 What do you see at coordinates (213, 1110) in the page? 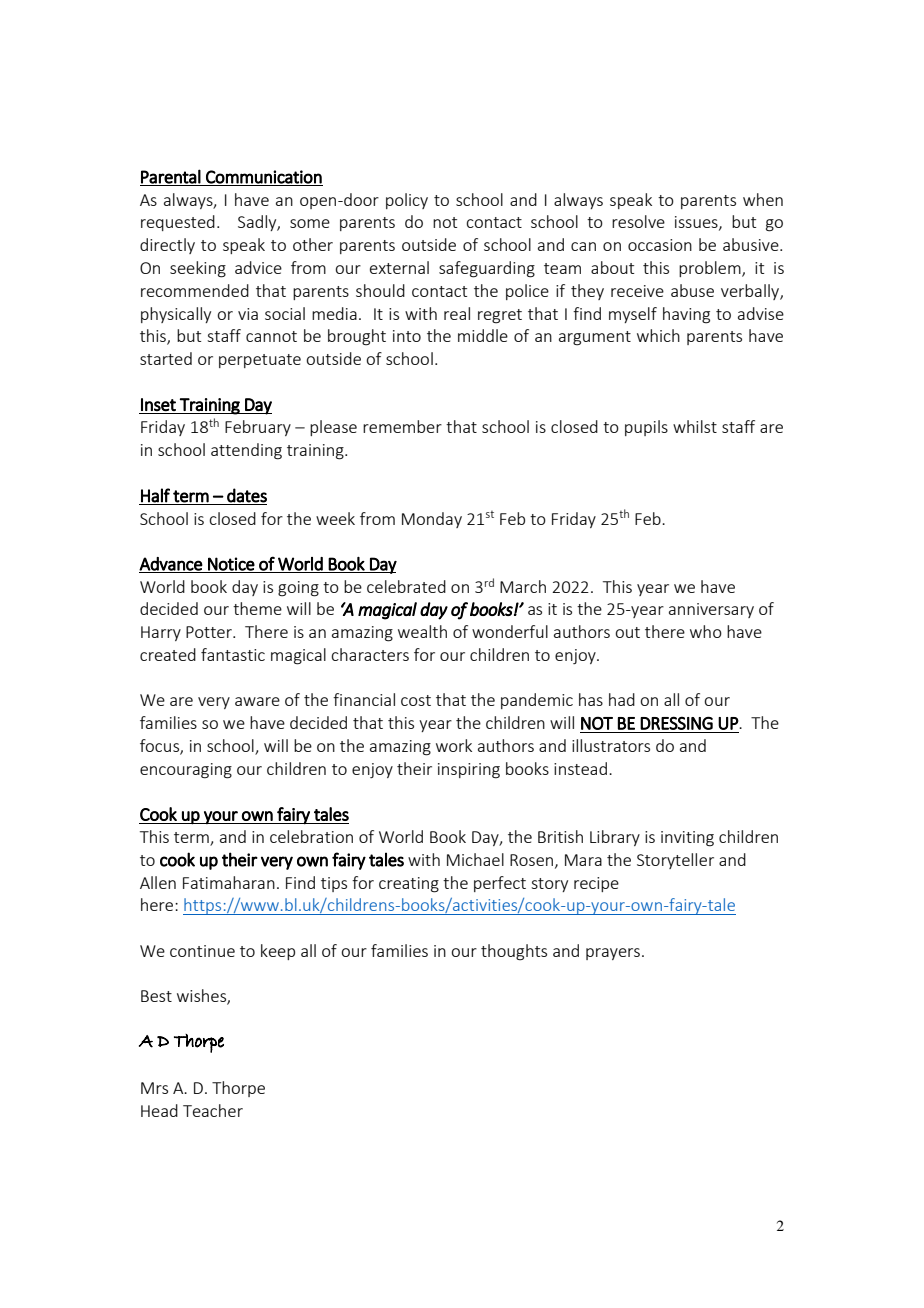
I see `Teacher` at bounding box center [213, 1110].
